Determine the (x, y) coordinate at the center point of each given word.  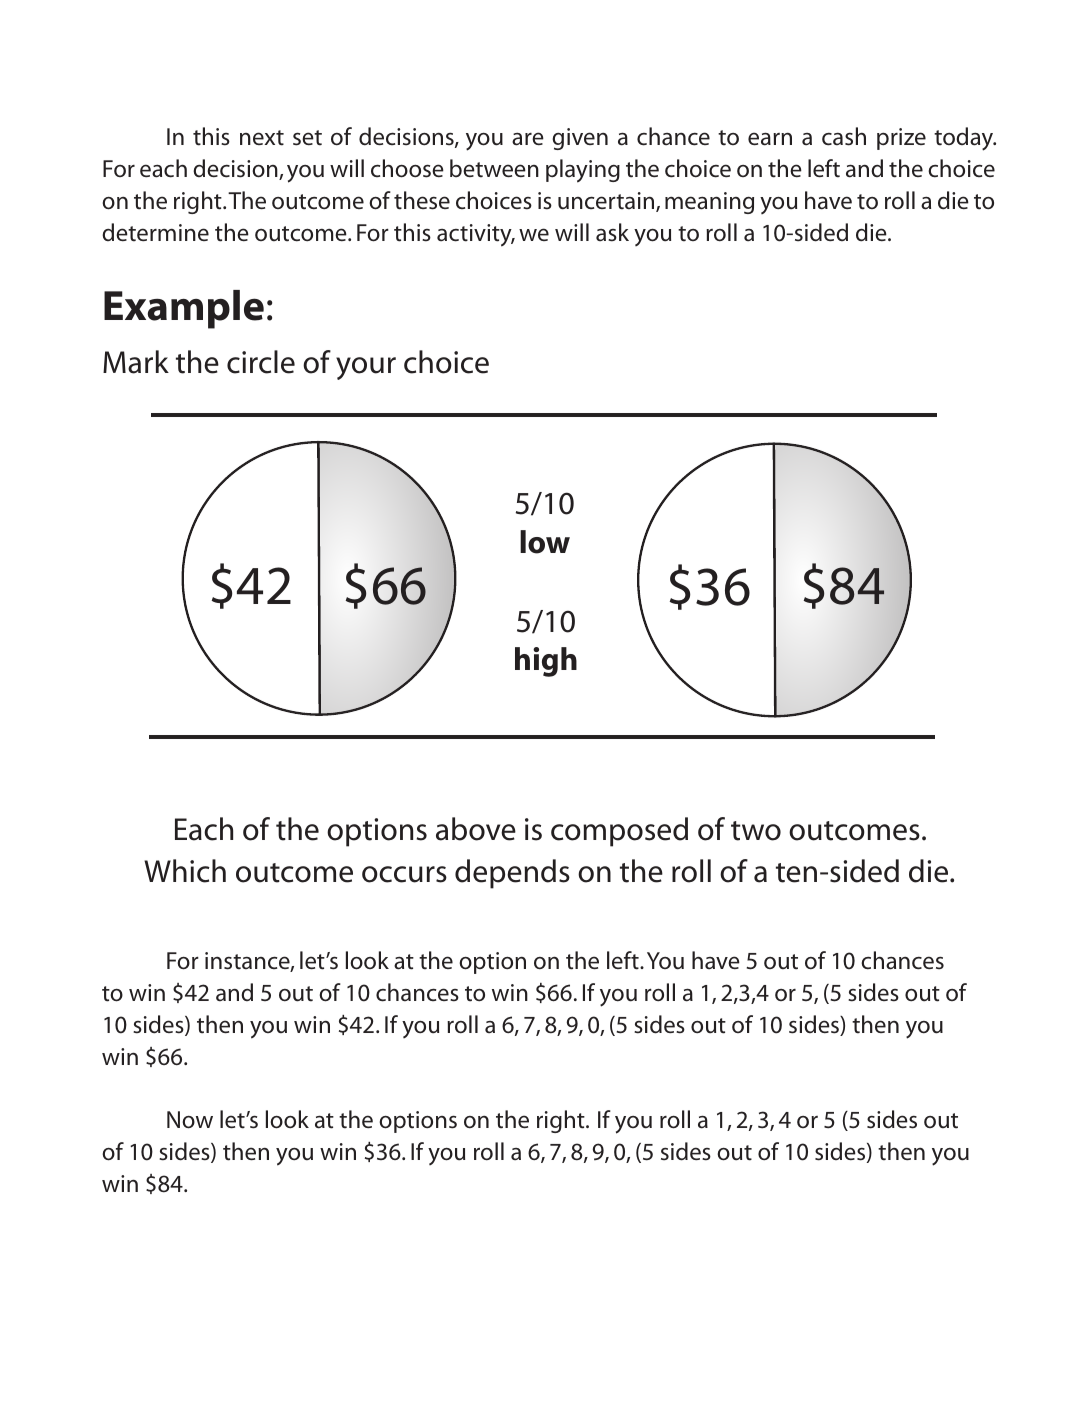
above (476, 829)
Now (190, 1120)
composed (619, 832)
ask (612, 232)
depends (512, 874)
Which (185, 871)
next (262, 138)
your (366, 368)
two (756, 831)
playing (583, 171)
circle (261, 362)
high (546, 662)
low (545, 542)
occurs (404, 874)
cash (844, 136)
